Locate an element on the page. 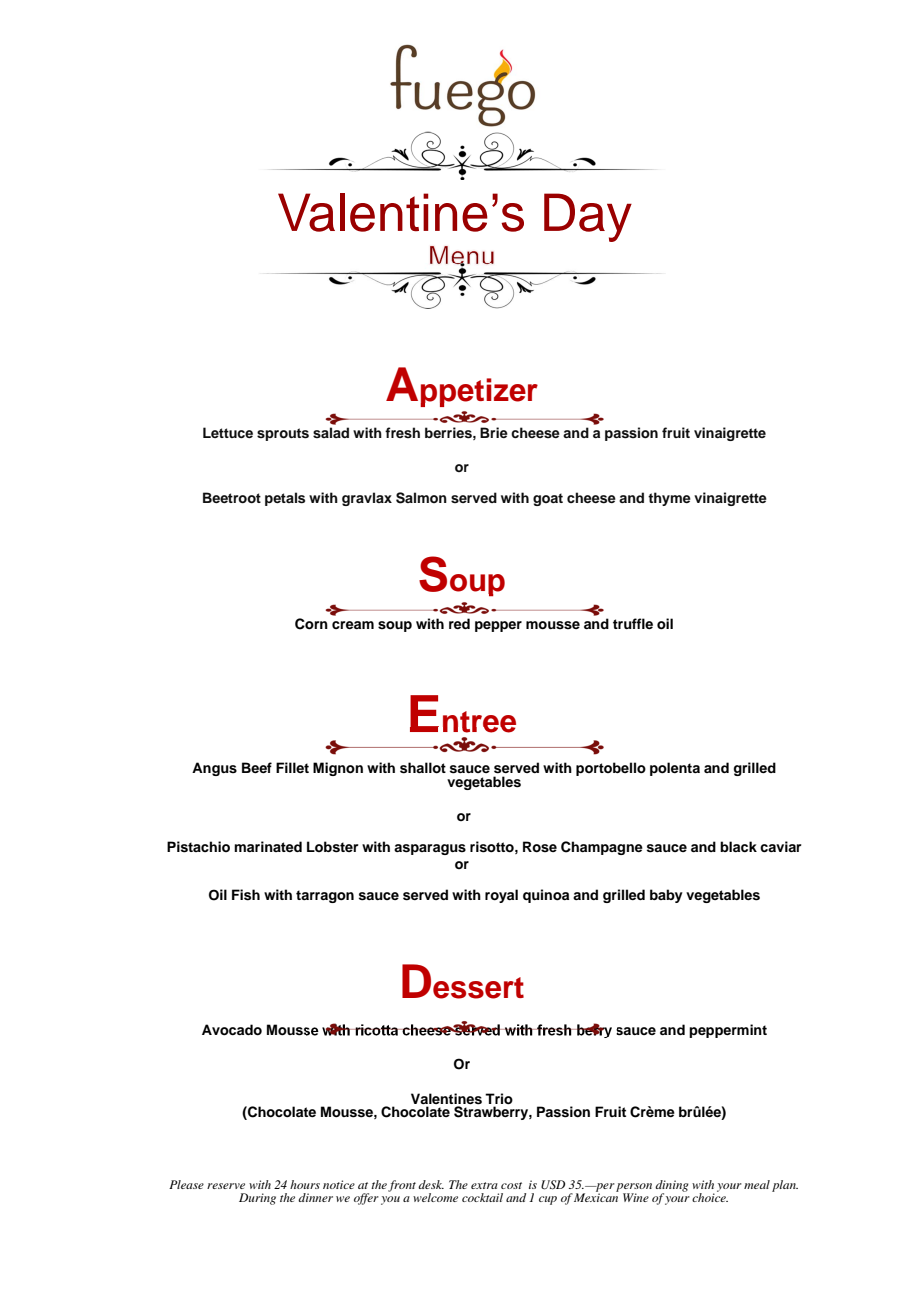 This document has height=1308, width=924. shallot is located at coordinates (423, 768).
